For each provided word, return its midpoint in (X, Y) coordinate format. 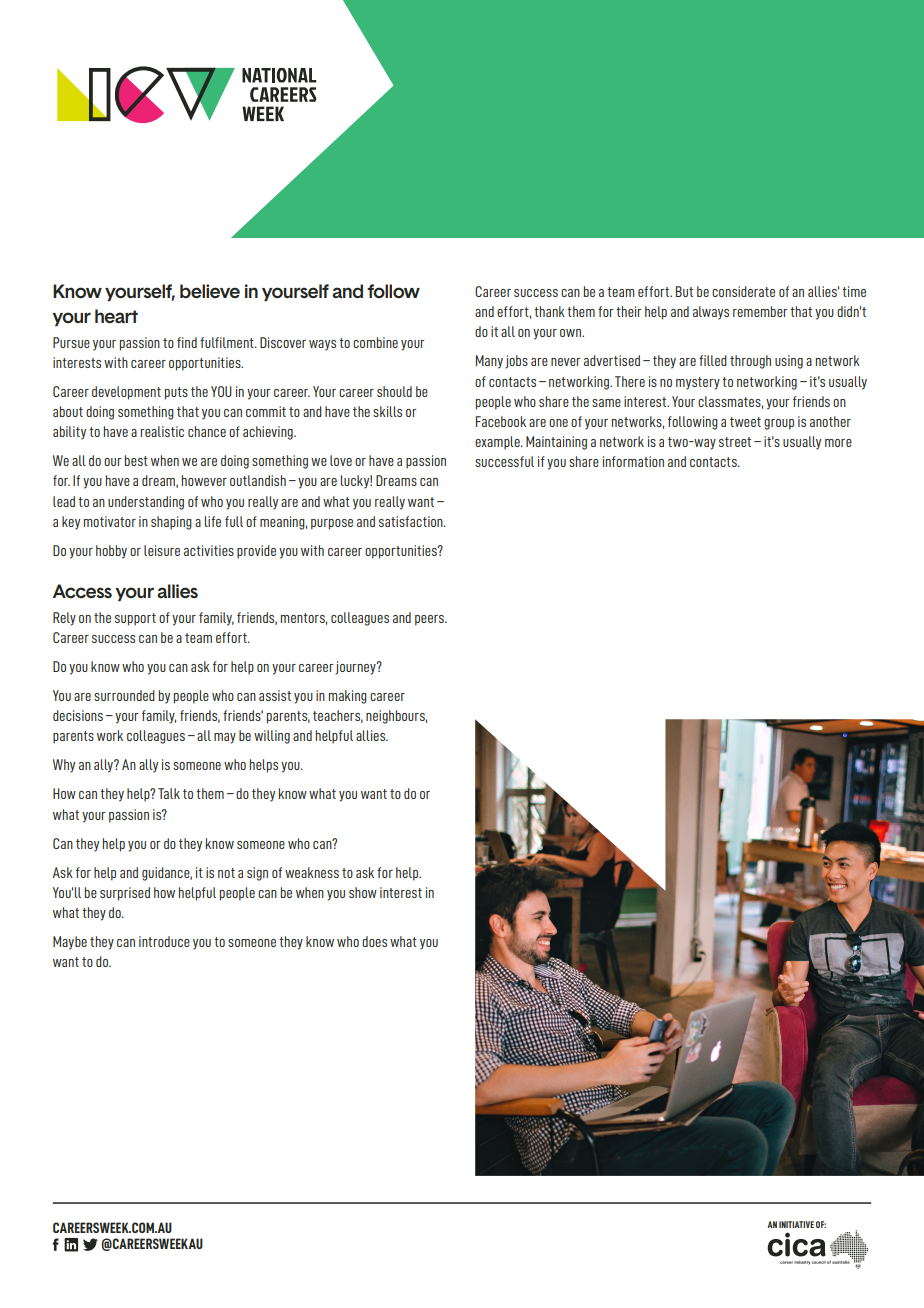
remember (760, 311)
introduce (164, 941)
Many (489, 362)
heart (116, 316)
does (374, 941)
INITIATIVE (796, 1224)
